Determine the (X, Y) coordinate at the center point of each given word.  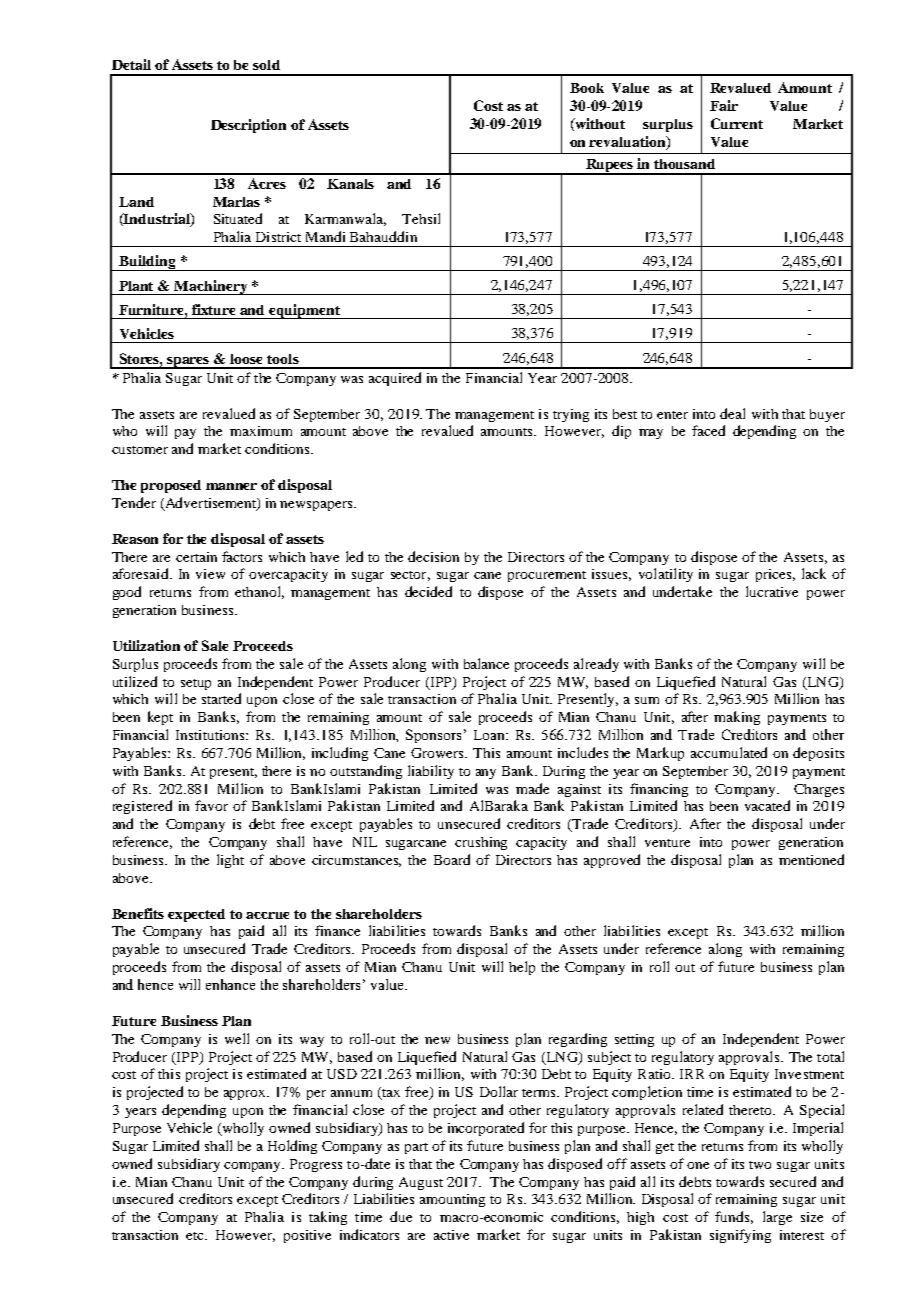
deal (732, 413)
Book (587, 88)
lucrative (772, 591)
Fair (724, 105)
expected (196, 915)
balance (486, 663)
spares (189, 363)
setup (196, 684)
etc (196, 1236)
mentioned (811, 859)
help (522, 968)
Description (248, 126)
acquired (395, 379)
